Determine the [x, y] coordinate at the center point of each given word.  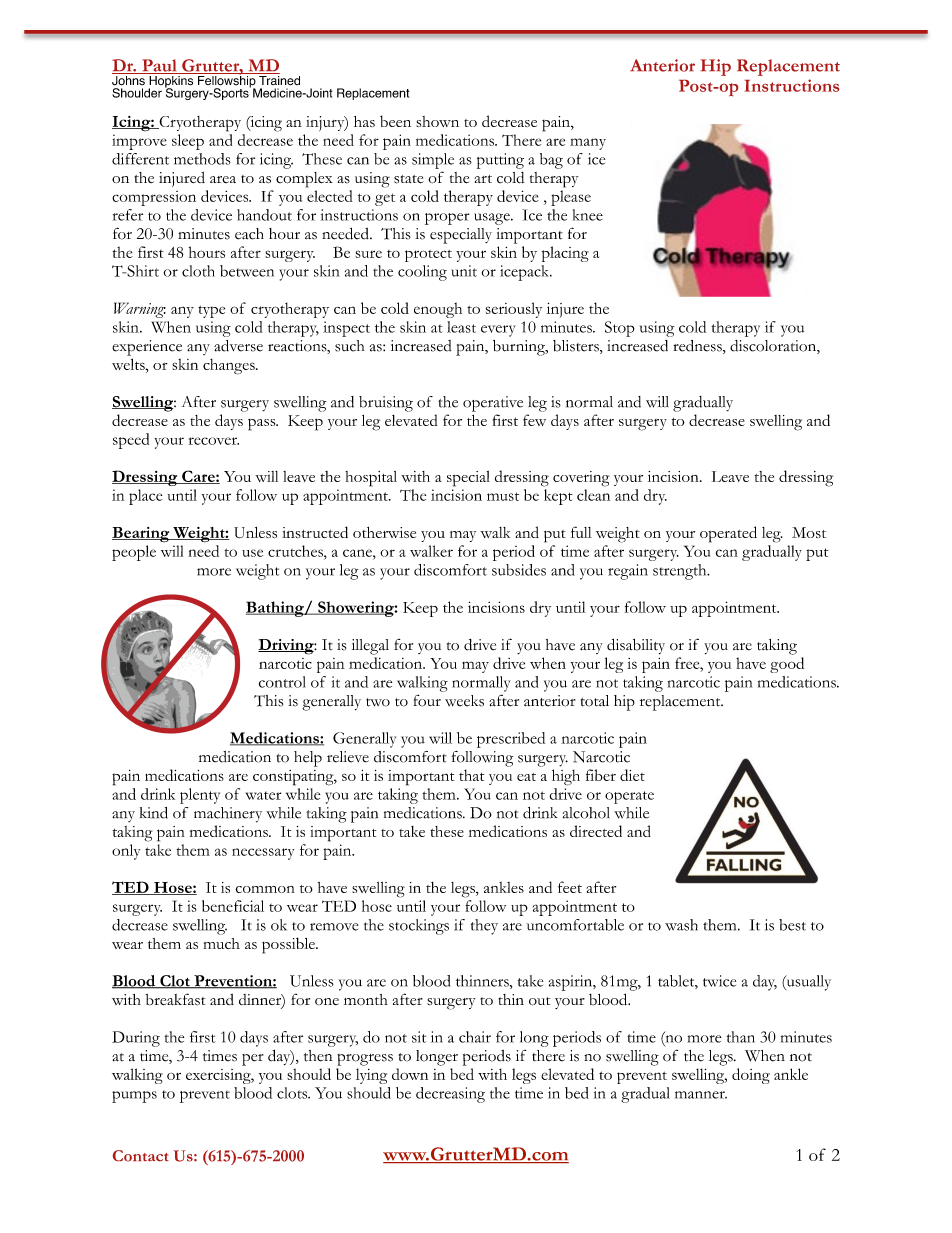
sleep [188, 142]
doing [751, 1076]
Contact [141, 1156]
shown [437, 121]
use [252, 553]
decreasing [450, 1095]
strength [681, 572]
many [588, 144]
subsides [519, 570]
